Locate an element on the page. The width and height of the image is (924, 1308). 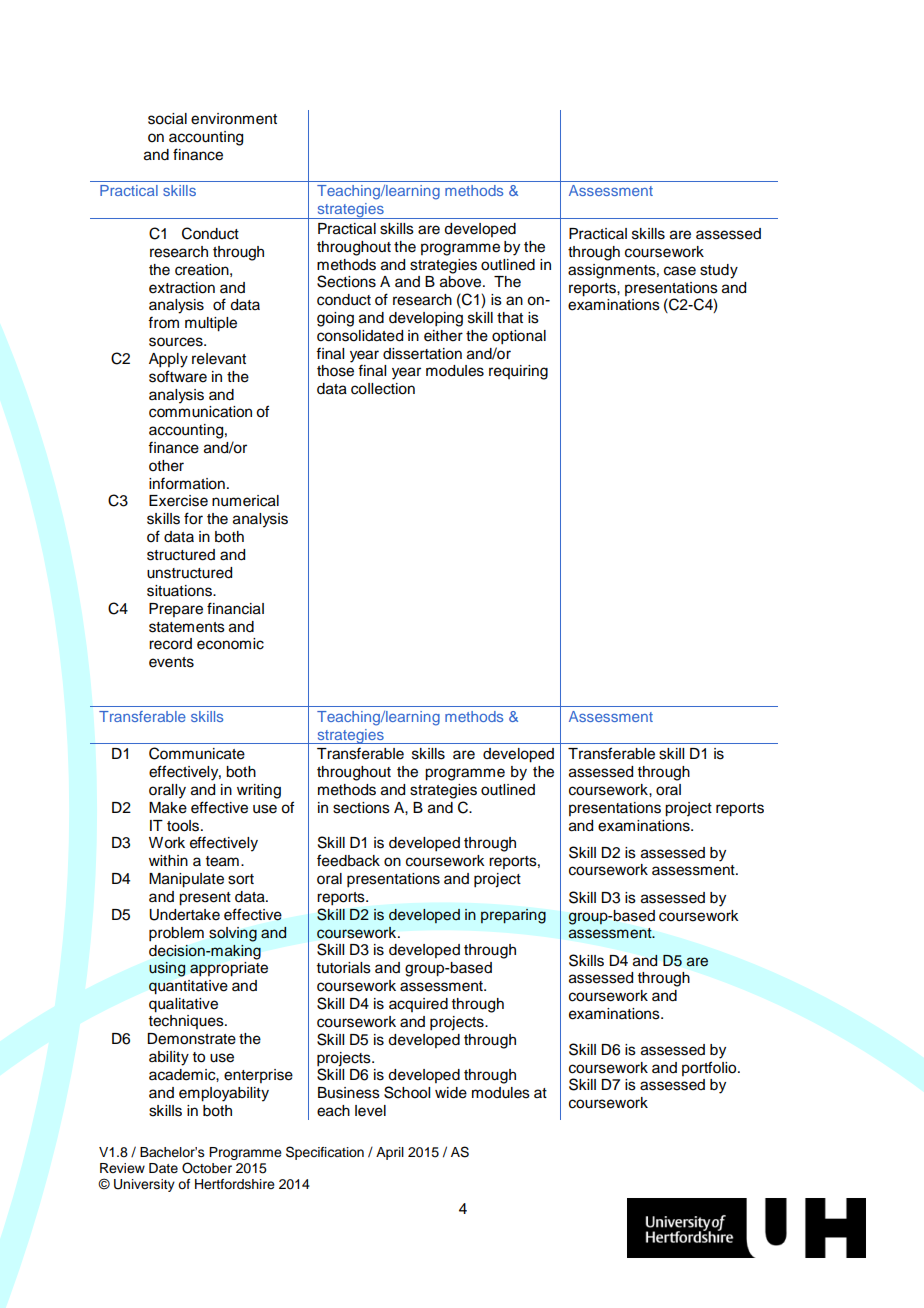
information is located at coordinates (187, 483).
